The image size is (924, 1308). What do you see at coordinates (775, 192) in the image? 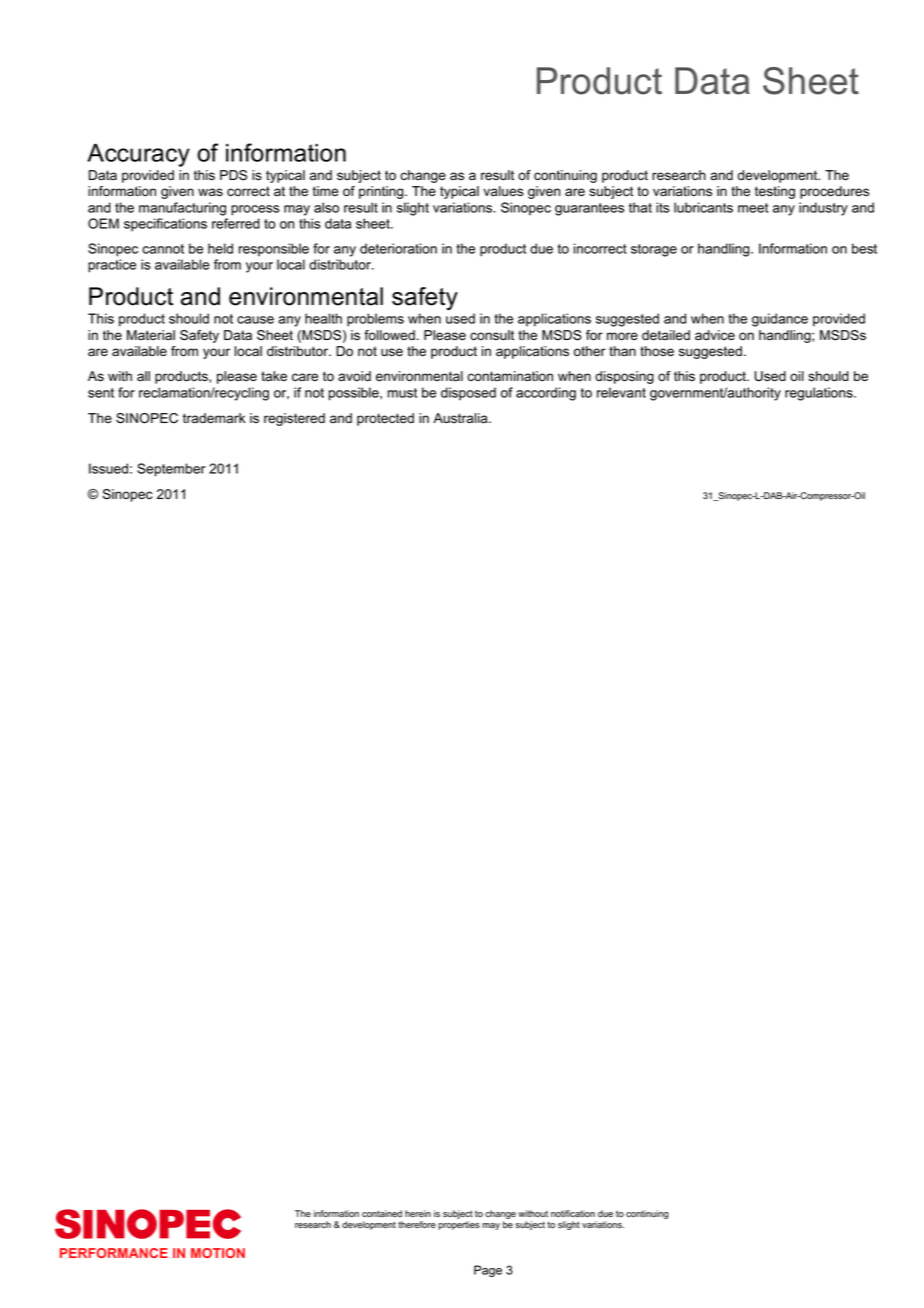
I see `testing` at bounding box center [775, 192].
